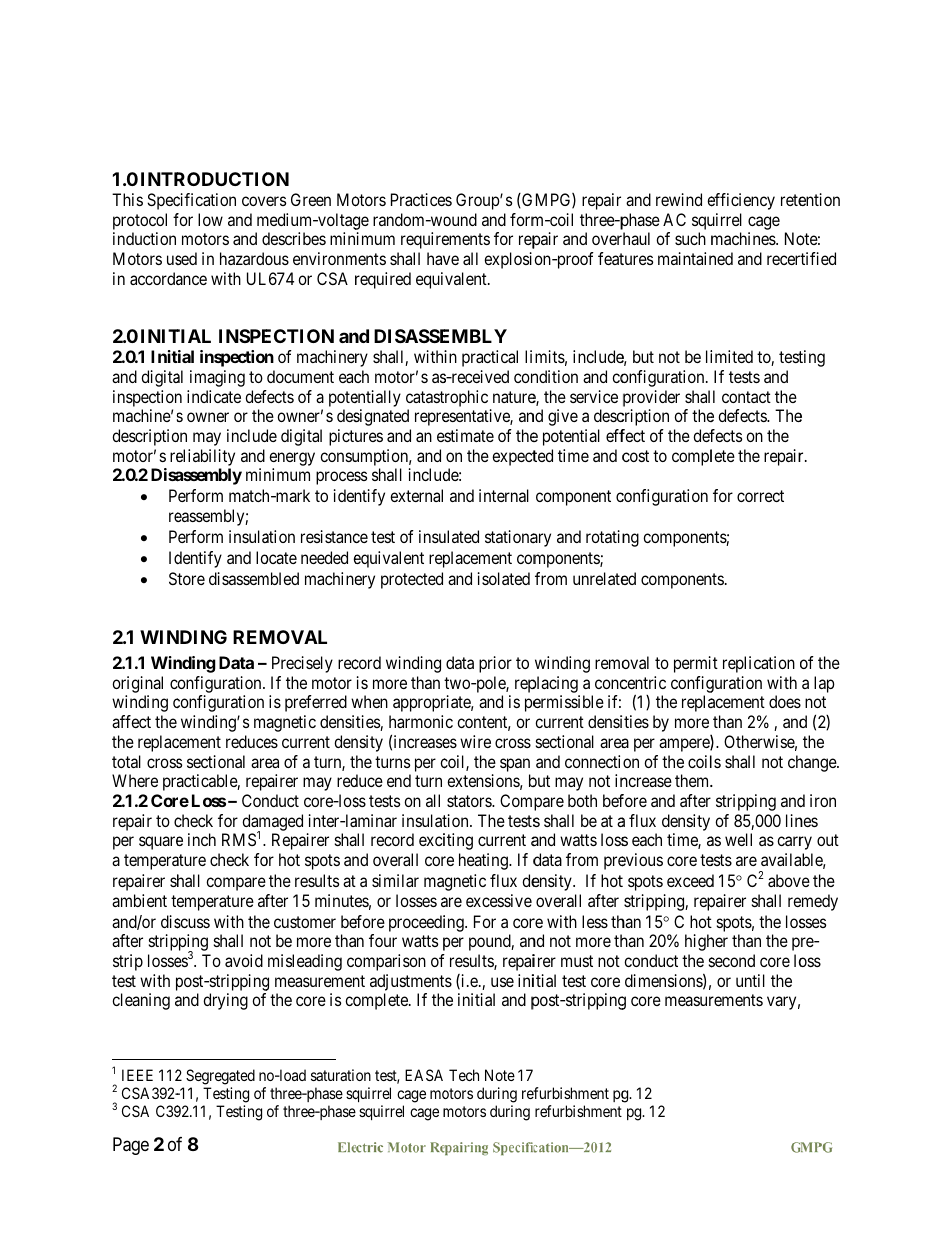 Image resolution: width=952 pixels, height=1233 pixels. Describe the element at coordinates (210, 219) in the screenshot. I see `low` at that location.
